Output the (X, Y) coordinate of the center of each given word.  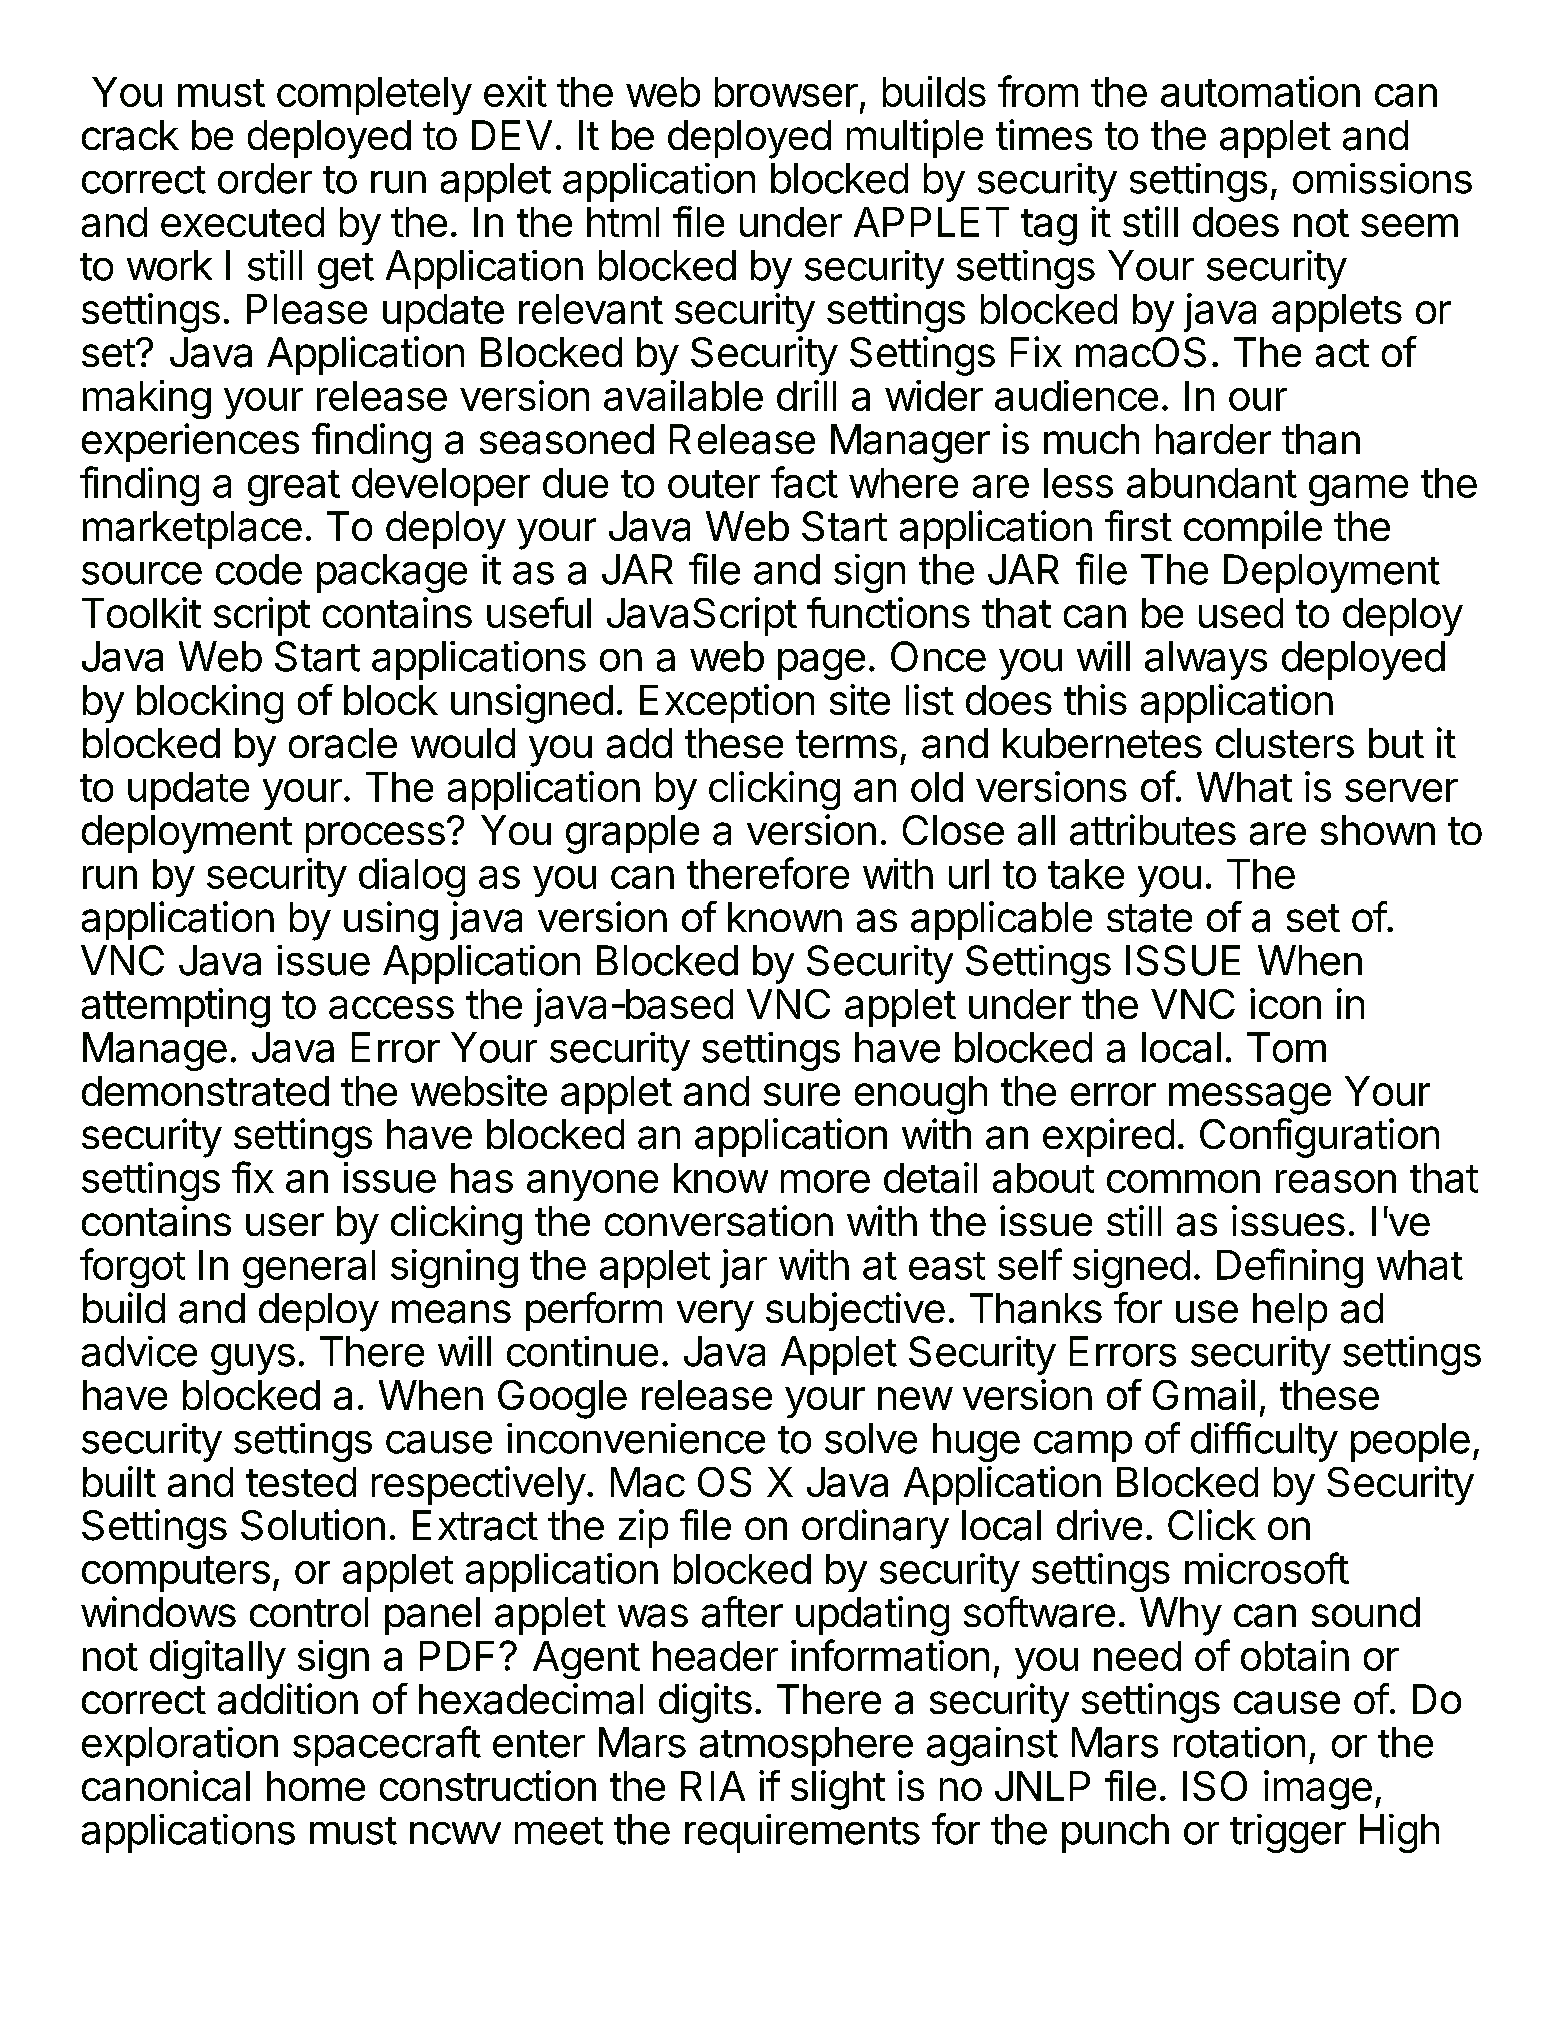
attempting (176, 1008)
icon (1285, 1003)
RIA (713, 1786)
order (265, 178)
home (316, 1786)
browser (786, 92)
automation (1260, 91)
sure (802, 1094)
